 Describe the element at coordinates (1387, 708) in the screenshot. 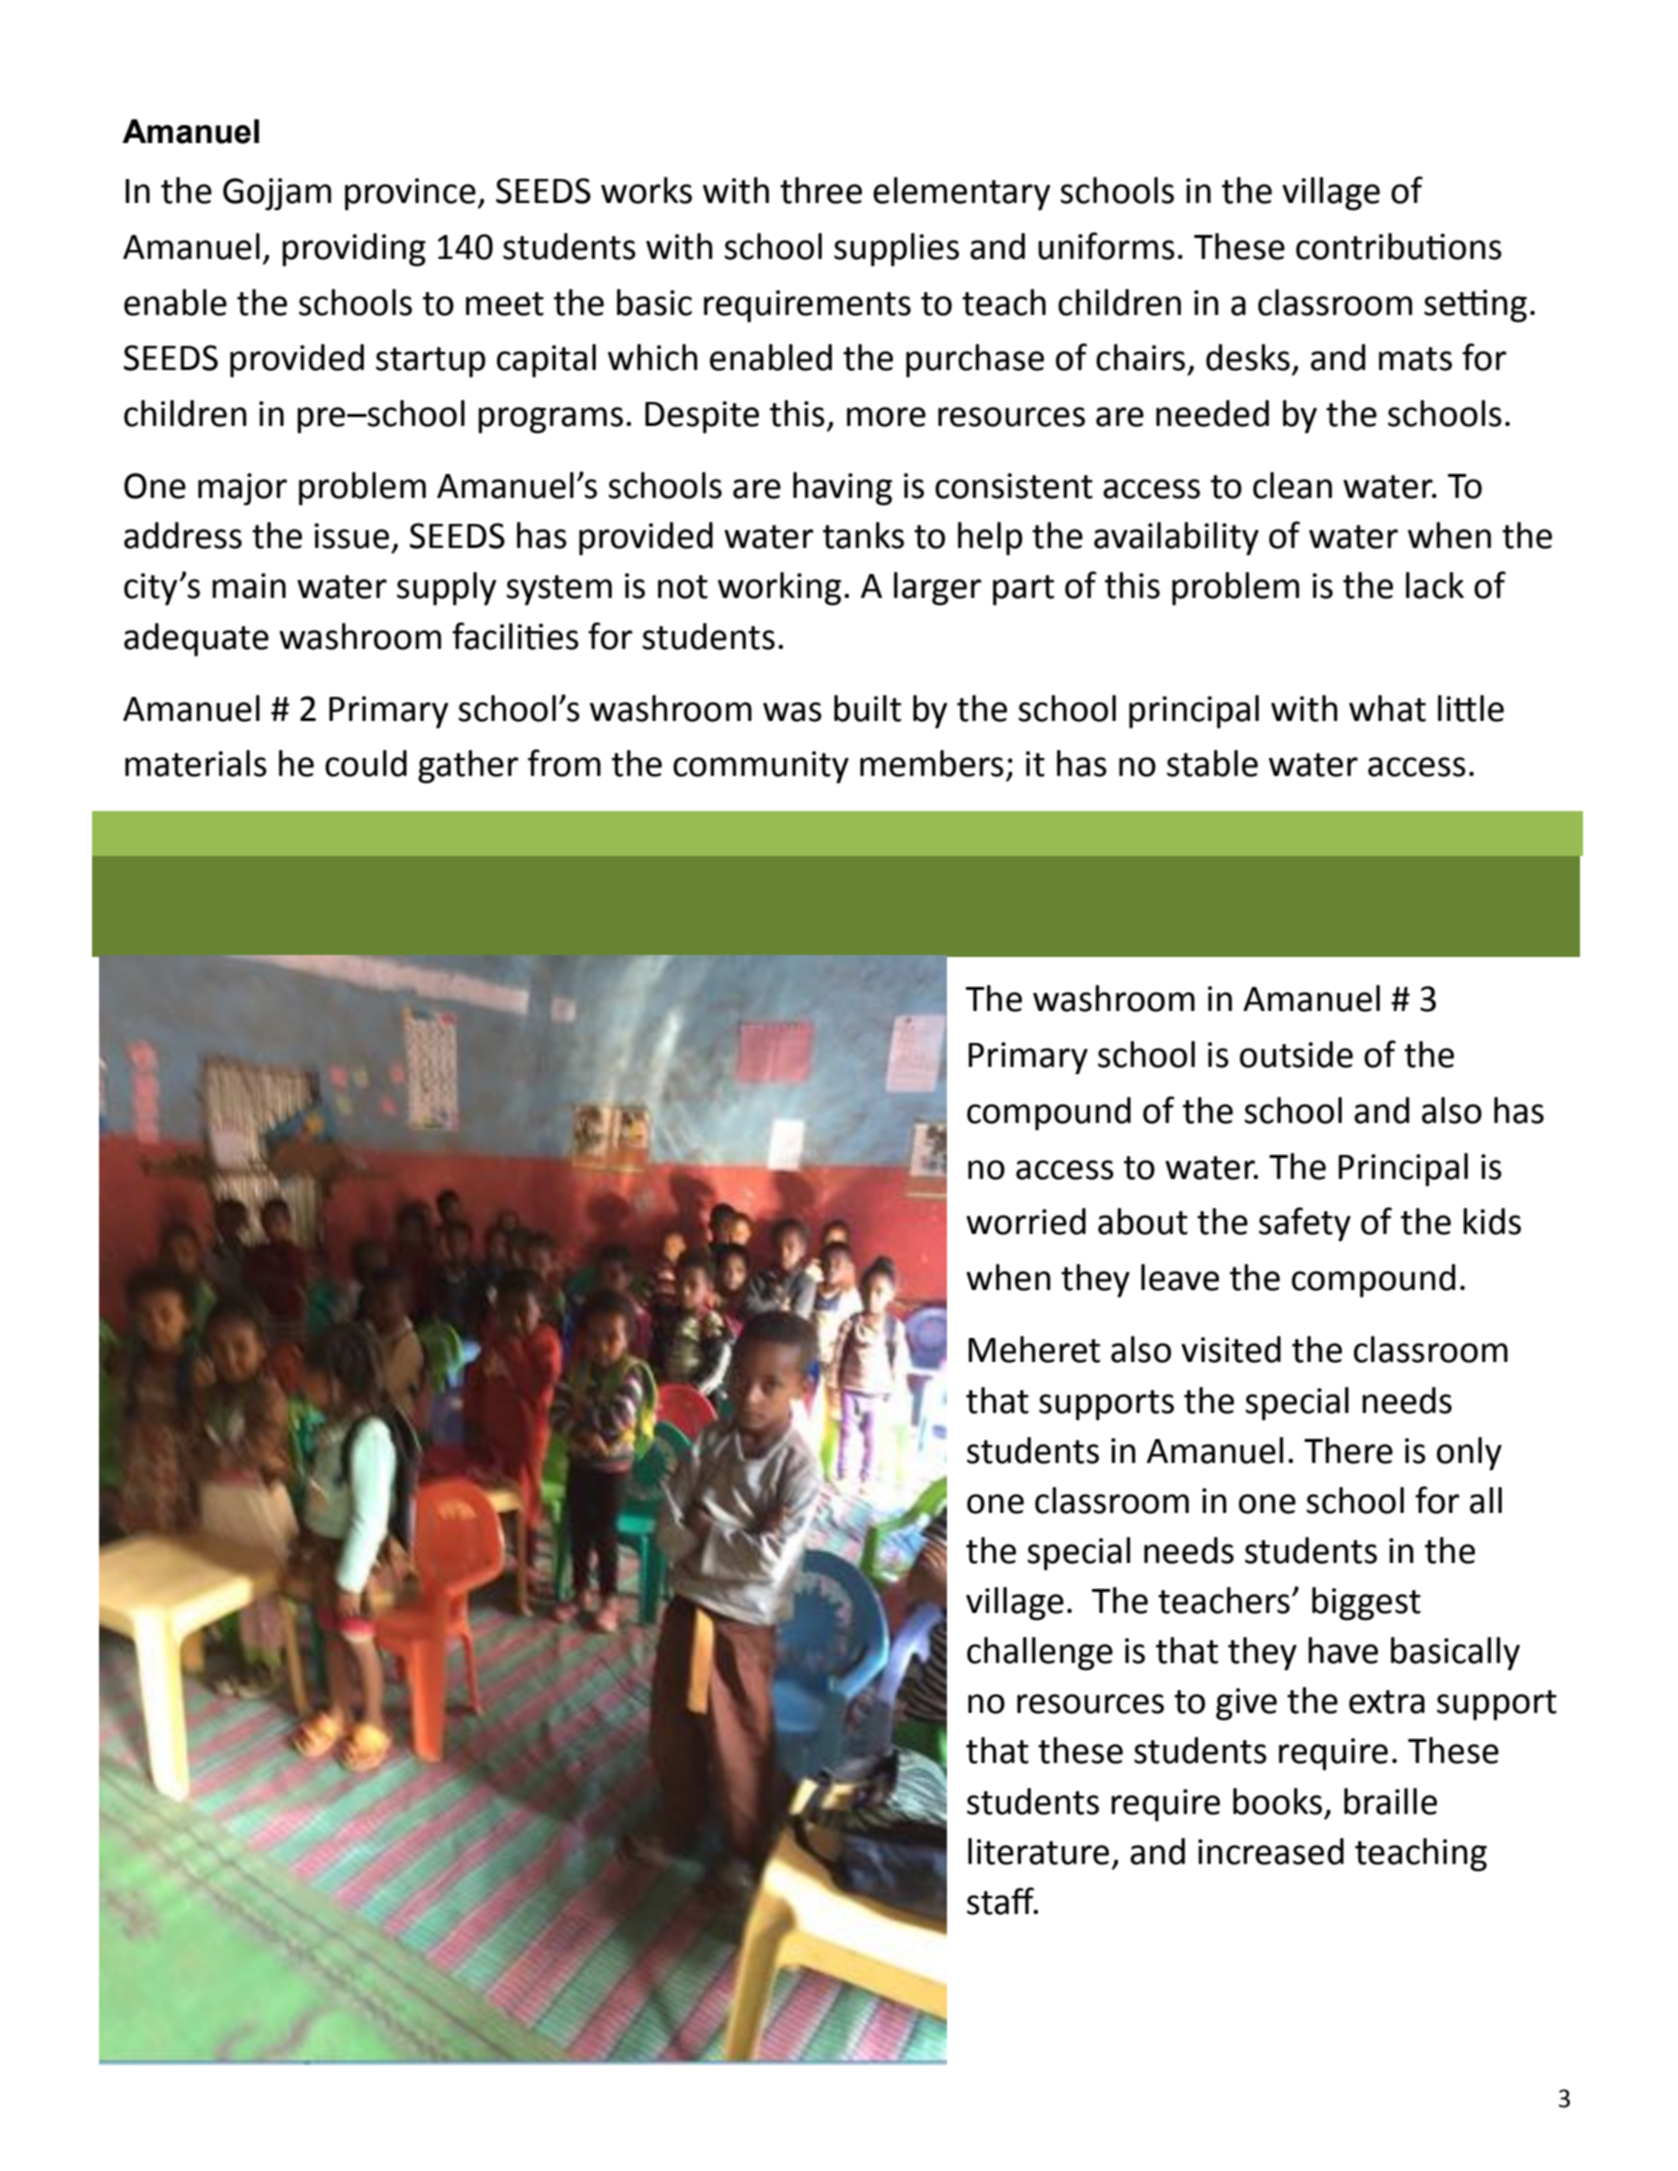

I see `what` at that location.
